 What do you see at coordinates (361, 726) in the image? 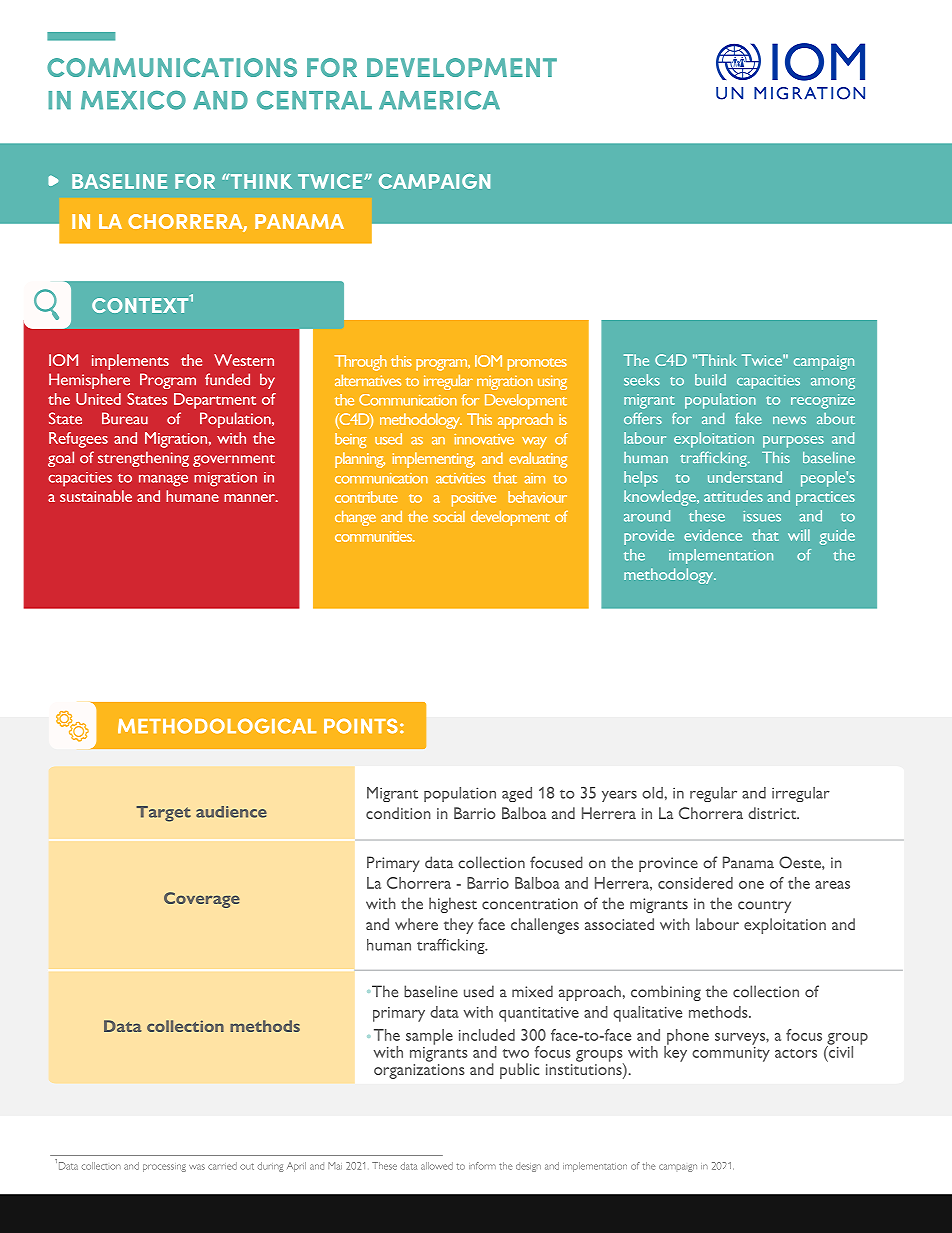
I see `POINTS` at bounding box center [361, 726].
